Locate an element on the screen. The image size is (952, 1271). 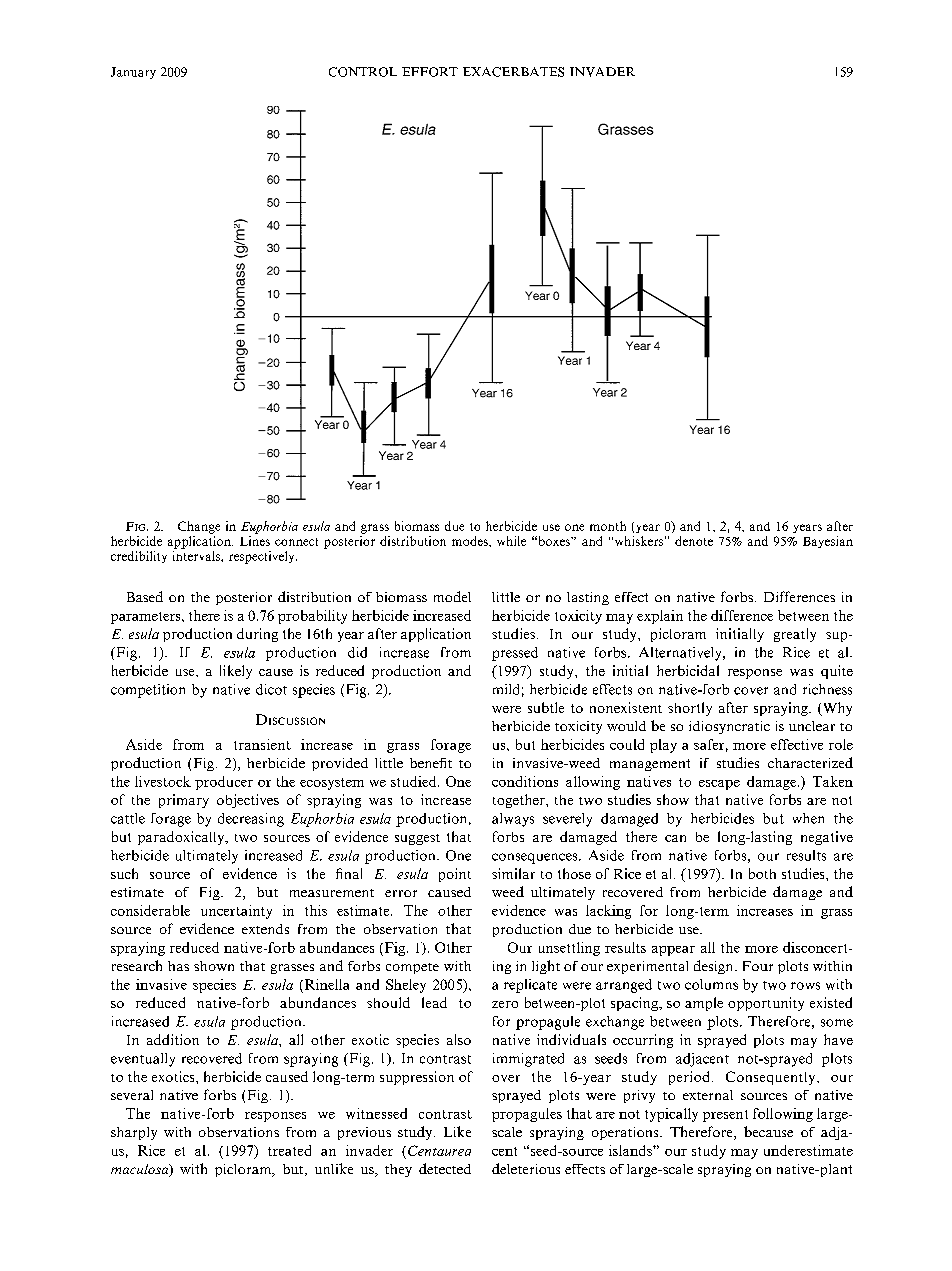
following is located at coordinates (783, 1115).
